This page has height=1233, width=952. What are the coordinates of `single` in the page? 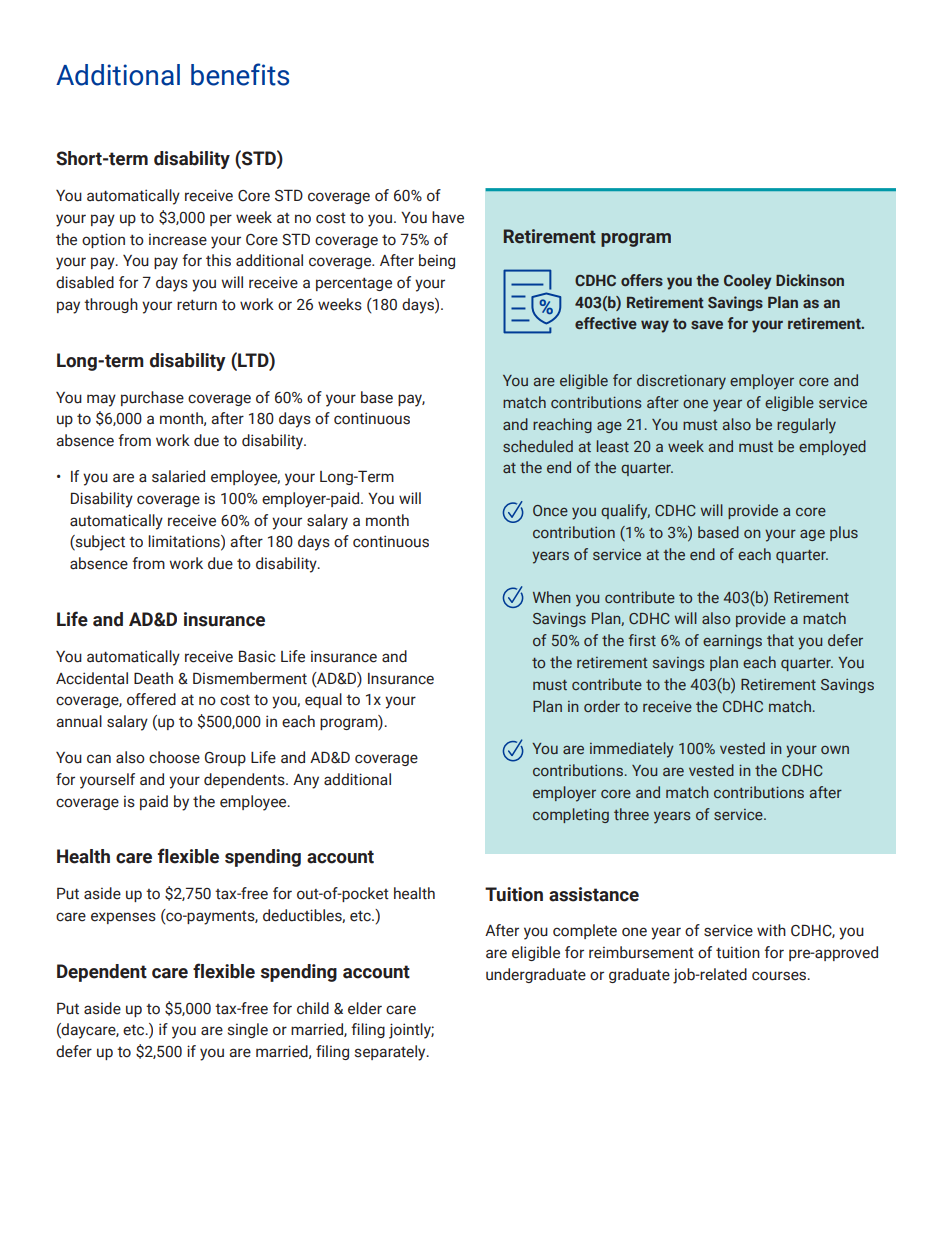 It's located at (248, 1030).
